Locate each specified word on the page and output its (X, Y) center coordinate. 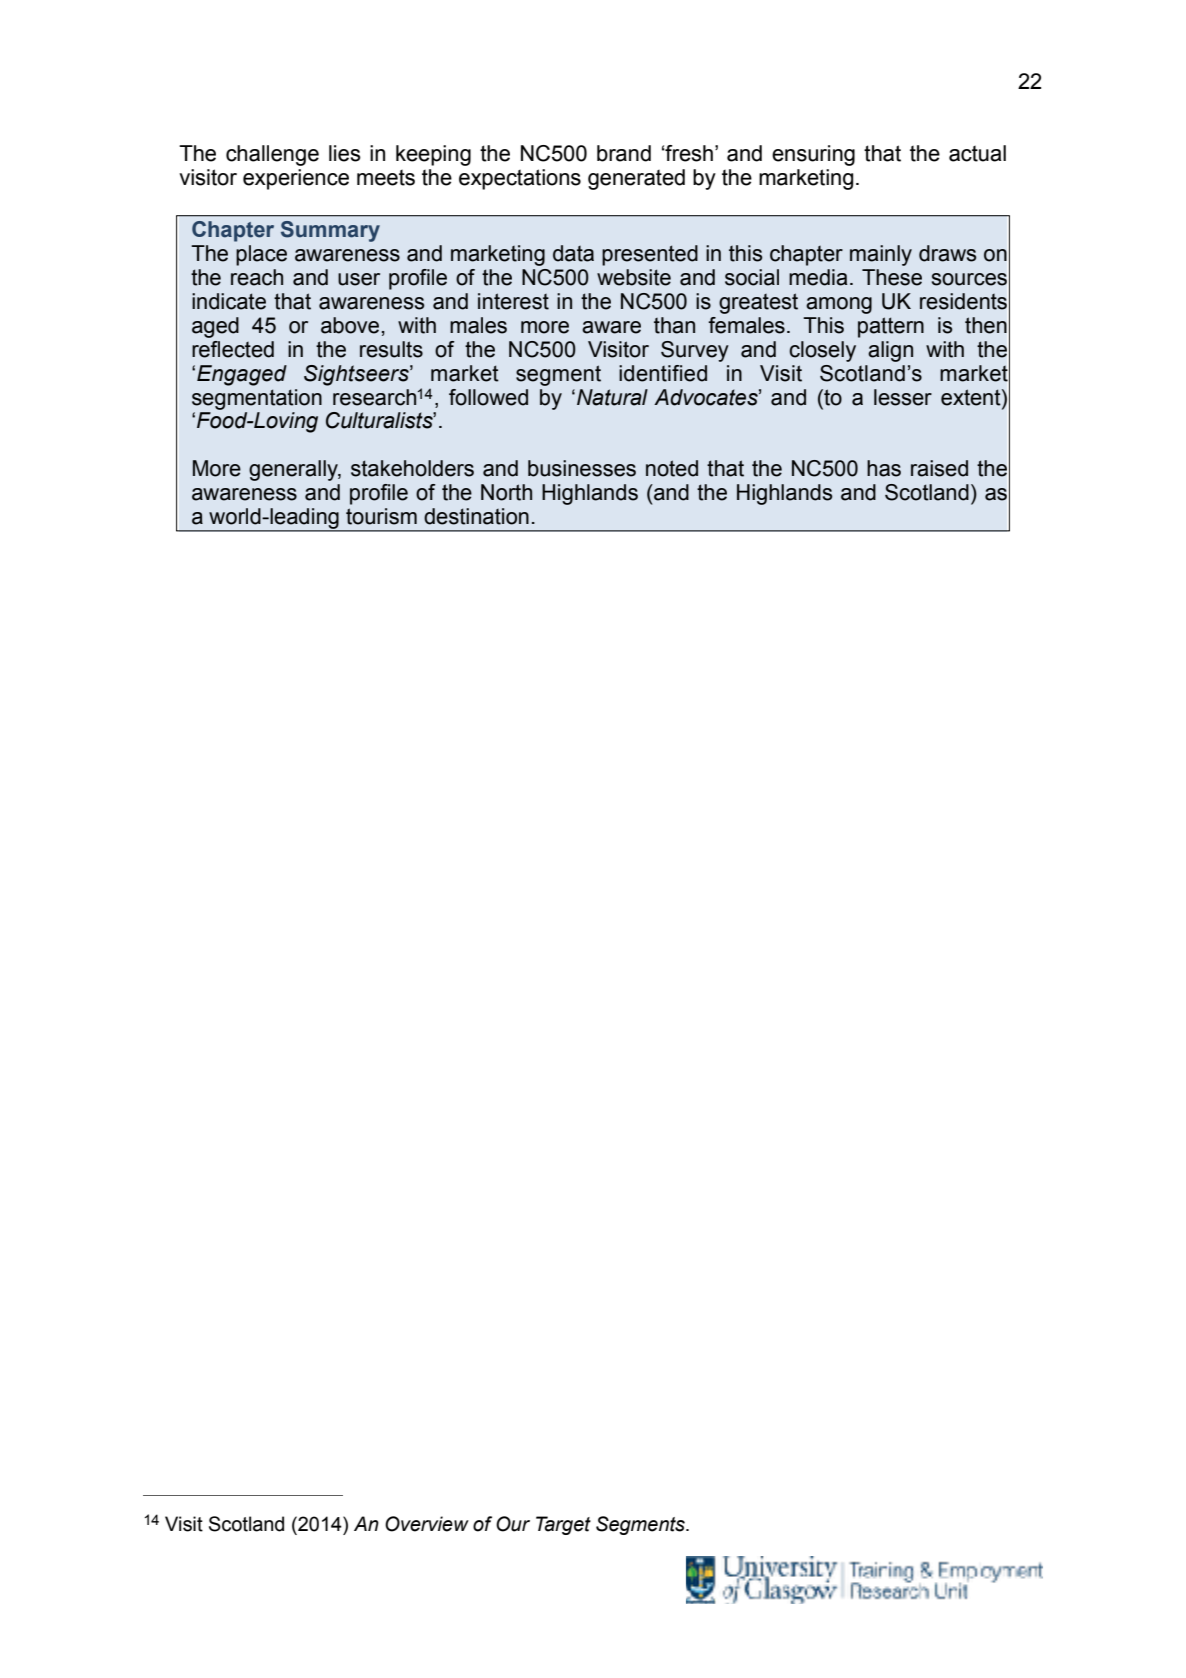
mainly (881, 255)
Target (563, 1525)
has (884, 468)
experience (296, 179)
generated (636, 179)
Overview (427, 1524)
